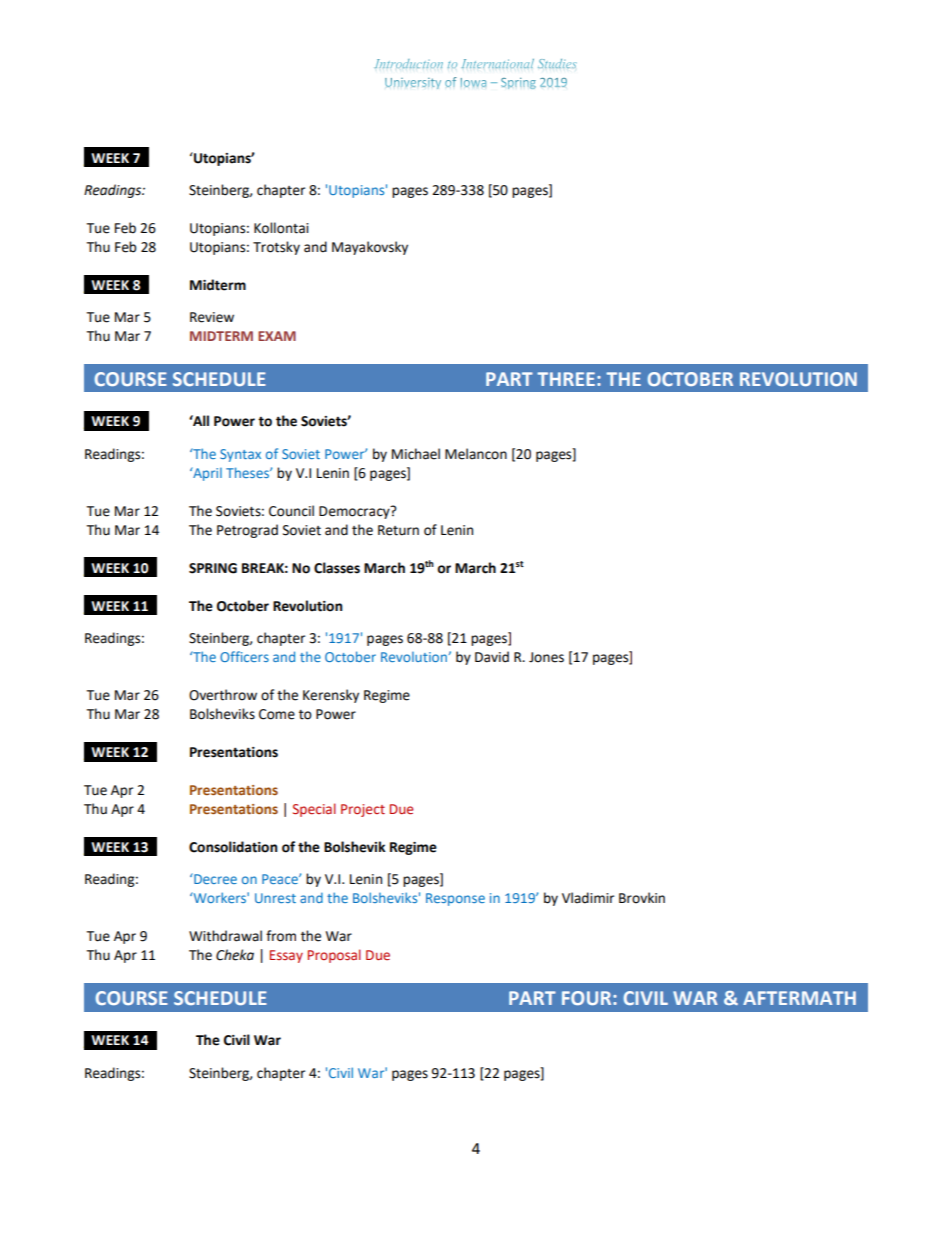 This page has width=952, height=1233. Describe the element at coordinates (286, 956) in the page. I see `Essay` at that location.
